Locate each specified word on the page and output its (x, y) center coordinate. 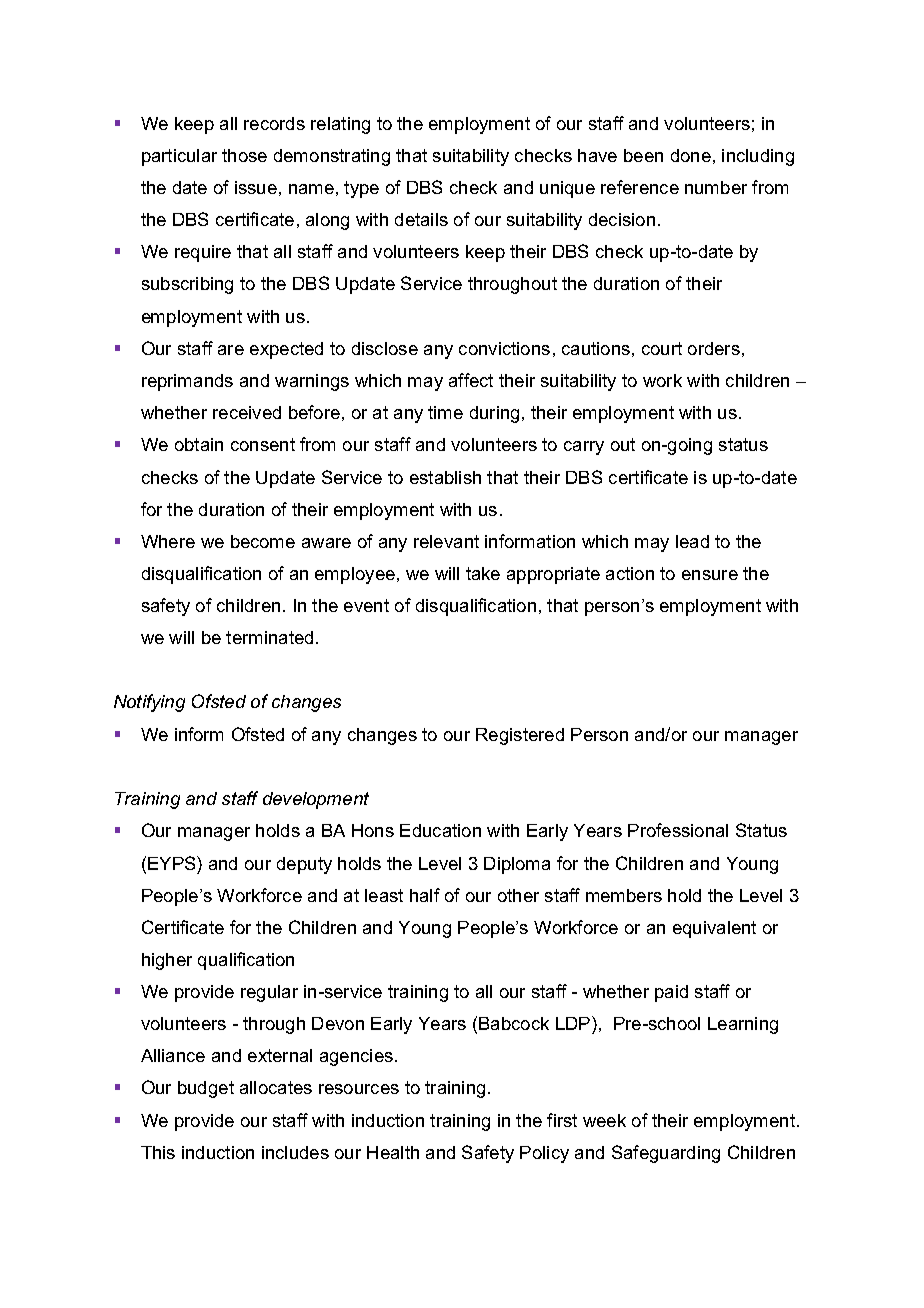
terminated (269, 637)
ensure (710, 575)
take (483, 573)
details (421, 219)
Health (393, 1152)
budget (206, 1089)
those (244, 155)
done (691, 155)
